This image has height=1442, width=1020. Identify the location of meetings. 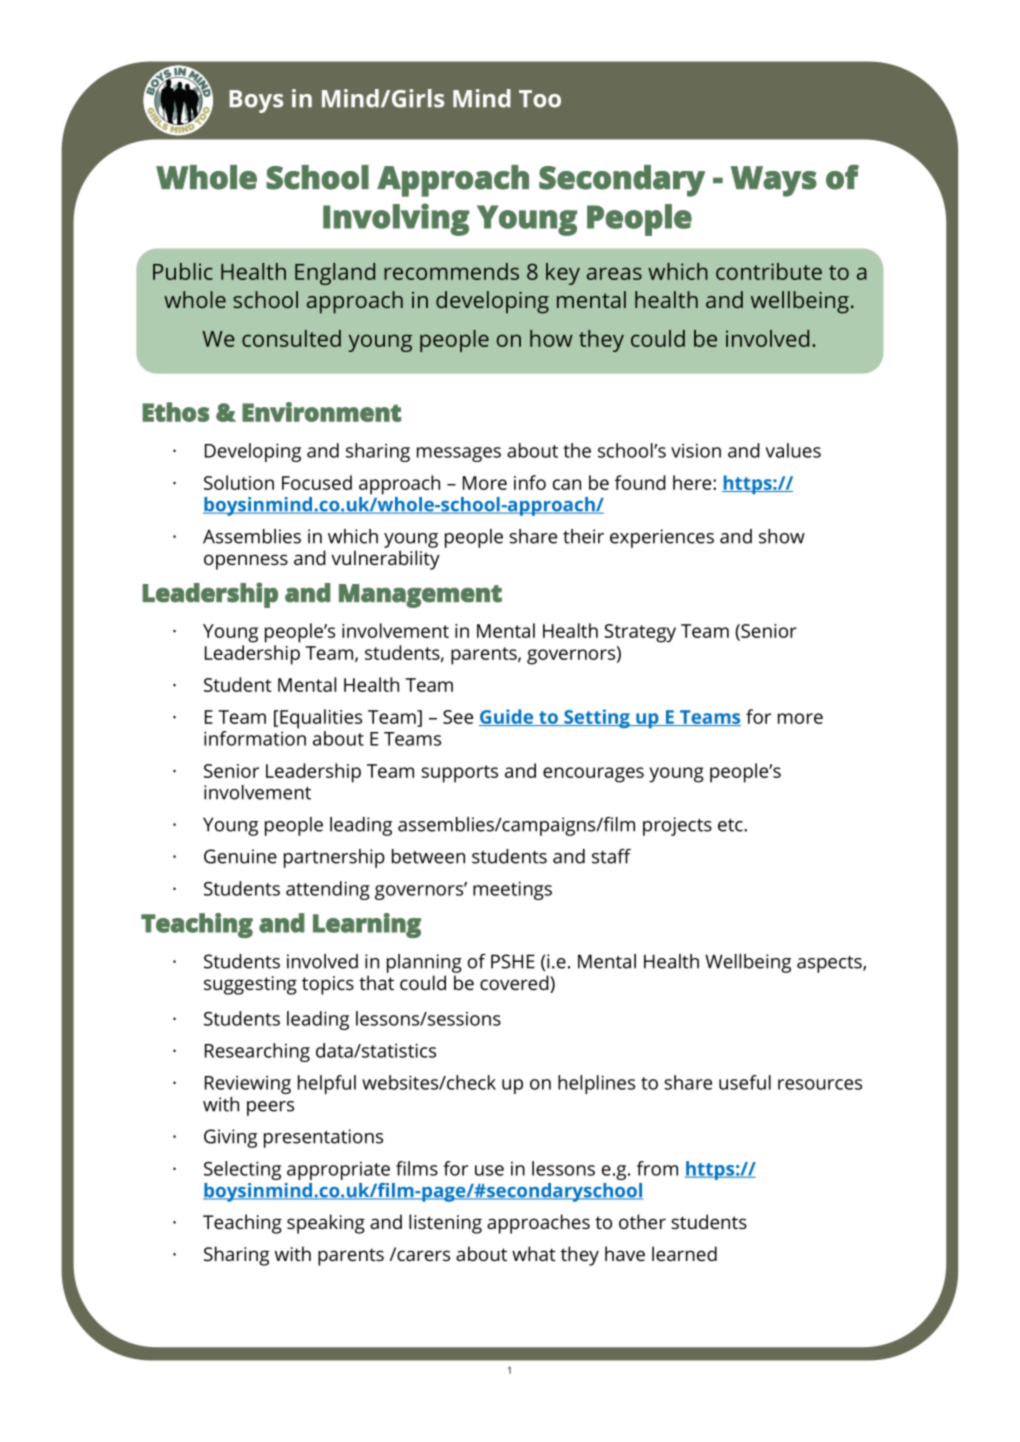
(512, 890).
